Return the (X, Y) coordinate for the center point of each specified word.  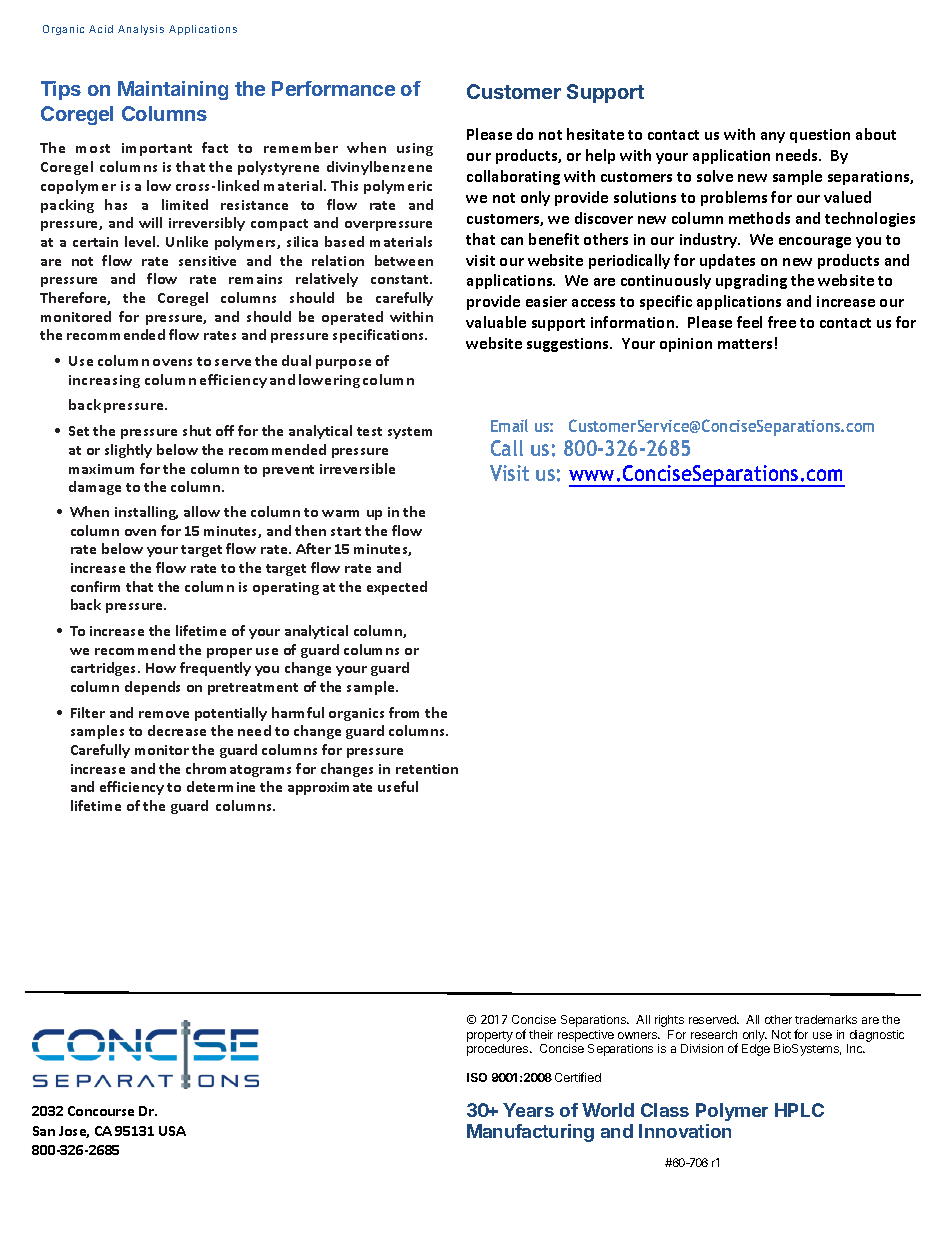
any (773, 137)
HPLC (799, 1110)
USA (172, 1131)
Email (509, 425)
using (415, 149)
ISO (477, 1077)
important (157, 149)
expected (397, 588)
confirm (95, 586)
